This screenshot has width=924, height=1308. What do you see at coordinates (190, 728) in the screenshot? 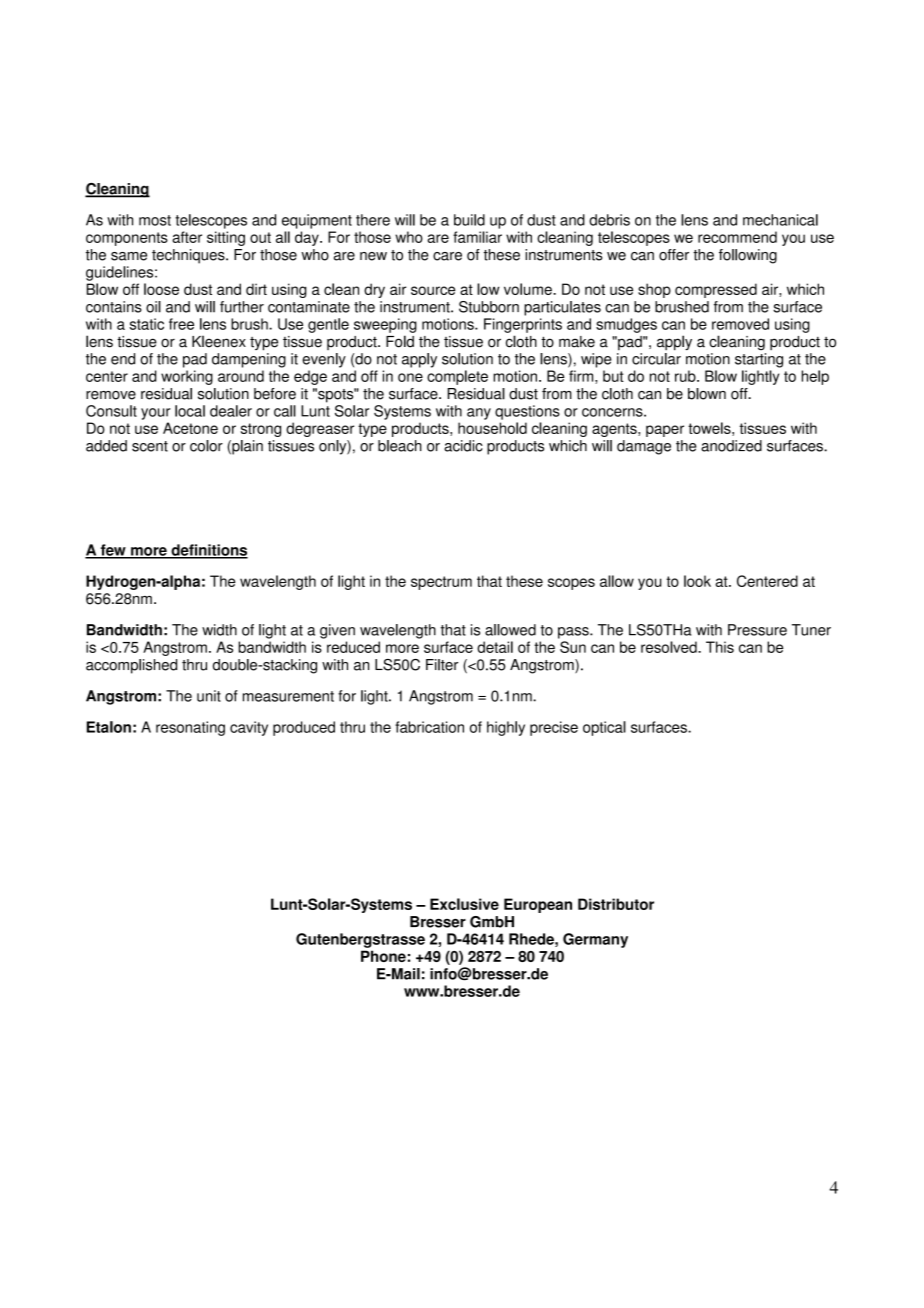
I see `resonating` at bounding box center [190, 728].
